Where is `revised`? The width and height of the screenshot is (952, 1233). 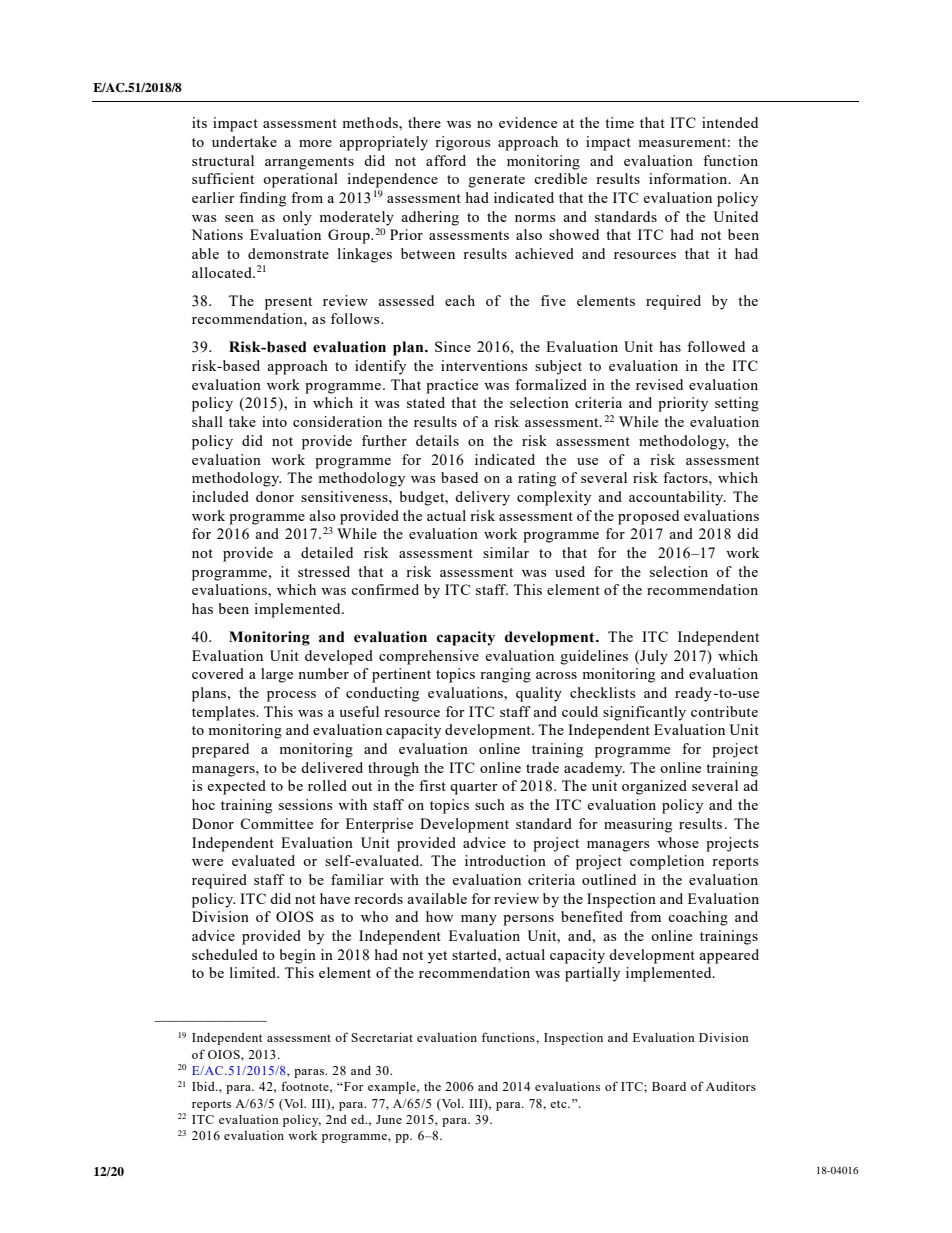
revised is located at coordinates (659, 384).
